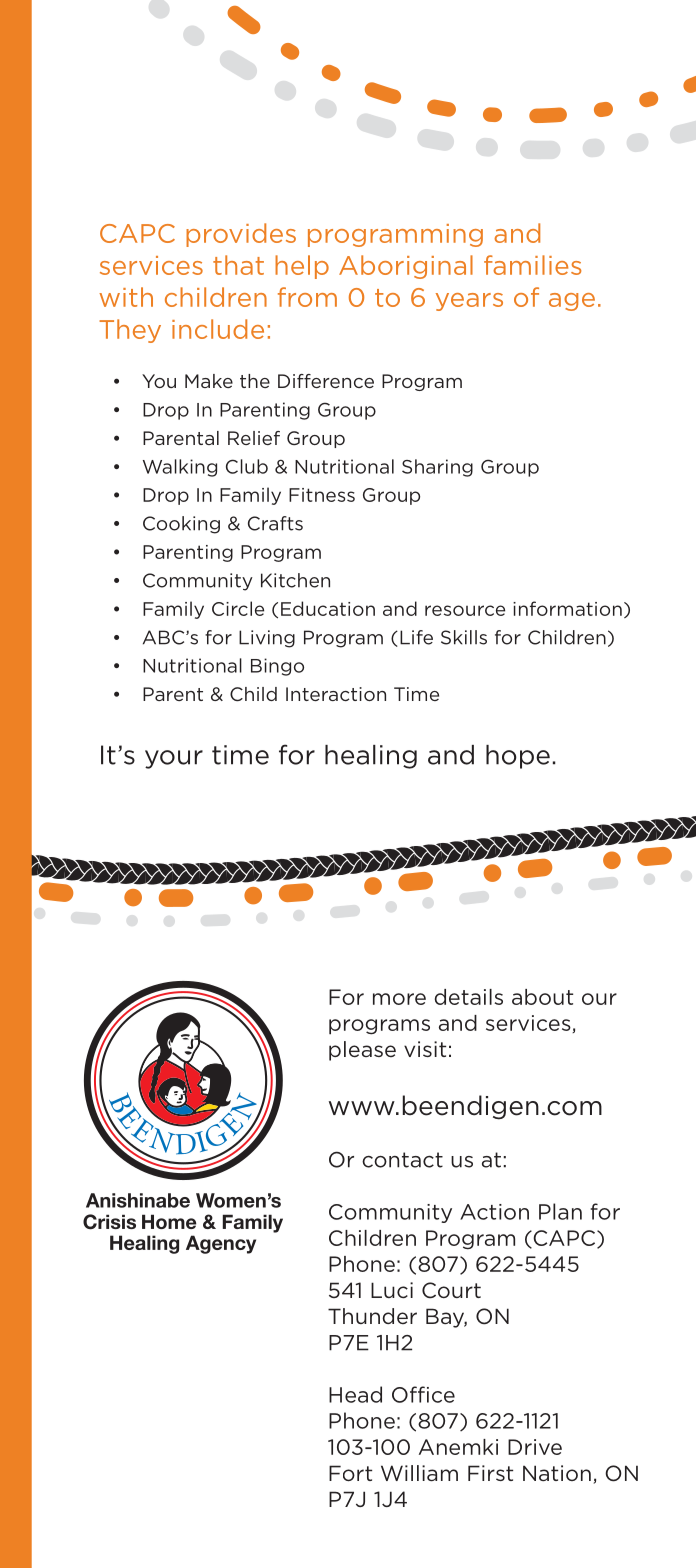  What do you see at coordinates (350, 1473) in the screenshot?
I see `Fort` at bounding box center [350, 1473].
